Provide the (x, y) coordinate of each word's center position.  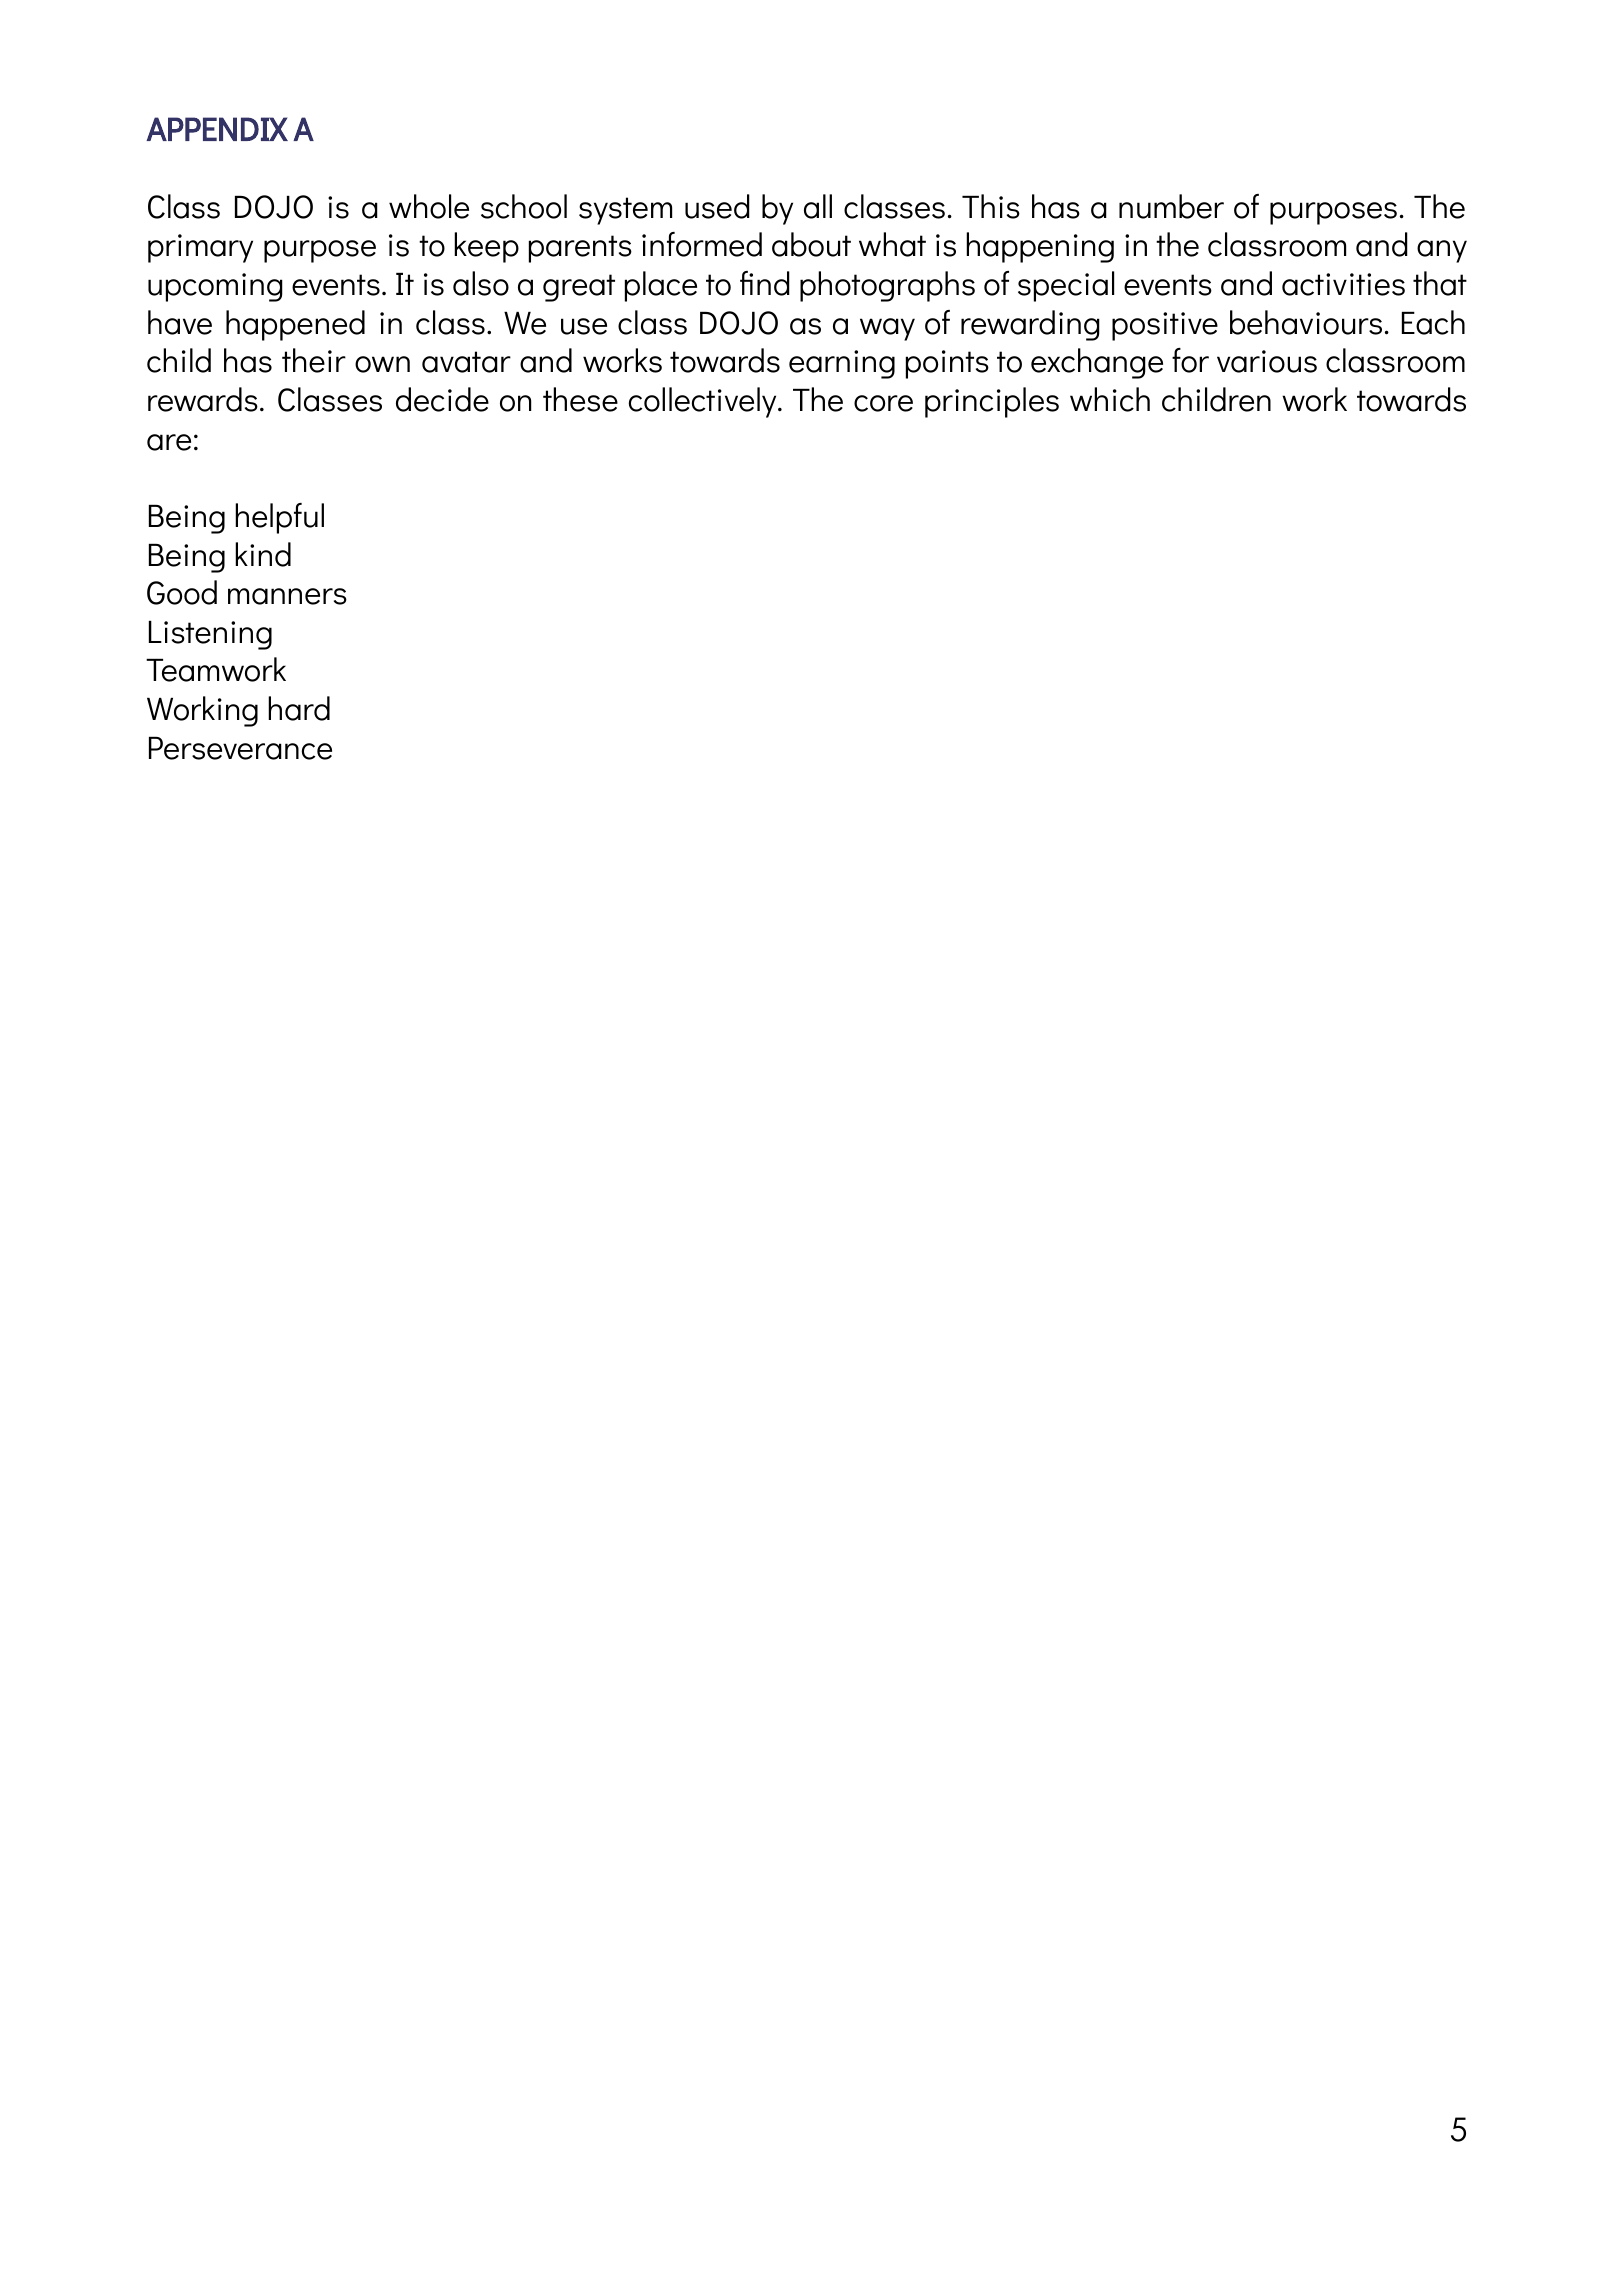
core (883, 403)
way (887, 329)
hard (299, 708)
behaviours (1306, 322)
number (1171, 206)
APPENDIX (217, 129)
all (818, 206)
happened (295, 325)
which (1110, 399)
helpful (279, 518)
